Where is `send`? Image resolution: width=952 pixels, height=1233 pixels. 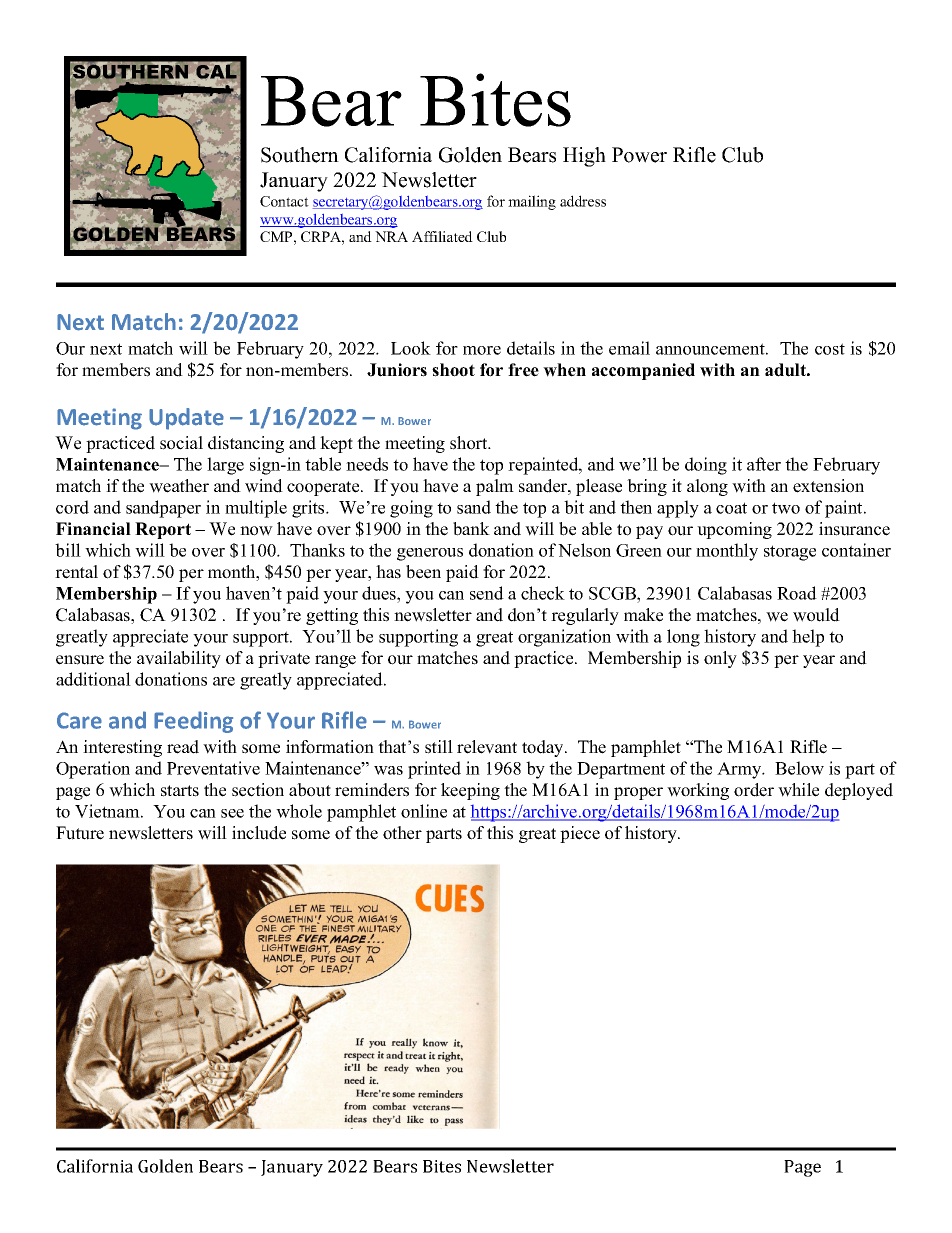 send is located at coordinates (487, 593).
